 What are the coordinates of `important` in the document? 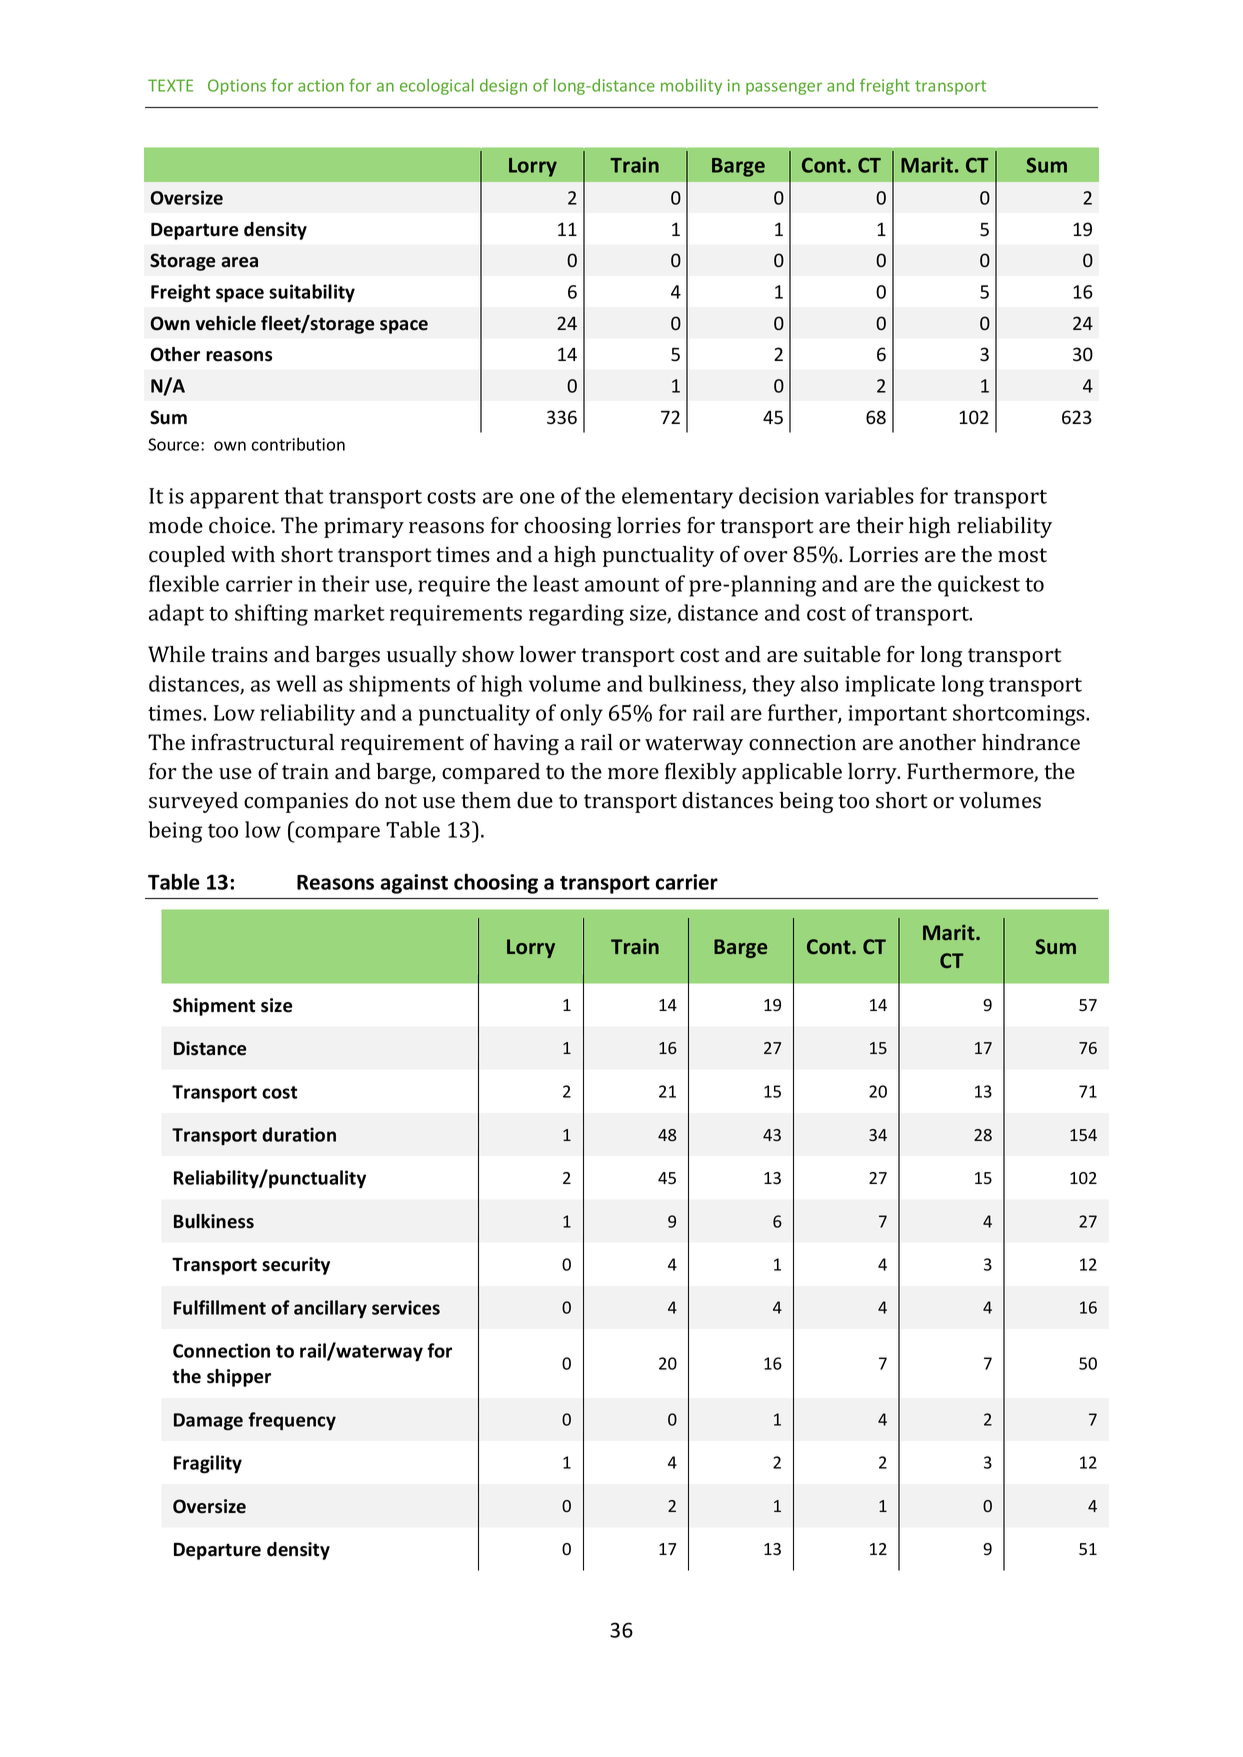 It's located at (897, 715).
